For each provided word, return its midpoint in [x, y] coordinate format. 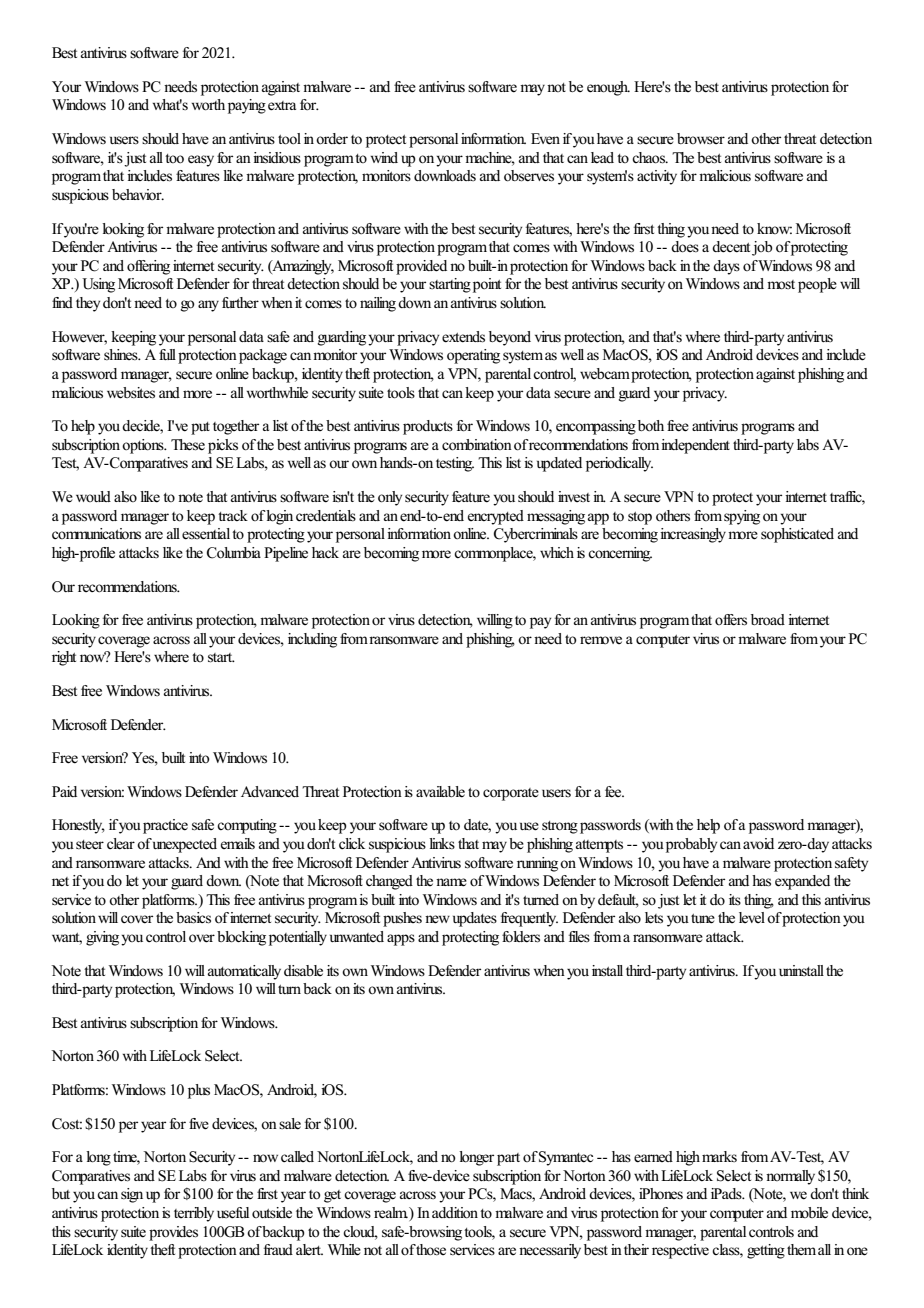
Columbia [234, 553]
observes [529, 176]
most [781, 285]
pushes [402, 919]
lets [654, 918]
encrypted [496, 517]
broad [768, 620]
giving [102, 938]
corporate [511, 794]
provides [173, 1233]
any [208, 306]
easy [201, 161]
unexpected [185, 845]
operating [473, 356]
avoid [758, 843]
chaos [650, 158]
